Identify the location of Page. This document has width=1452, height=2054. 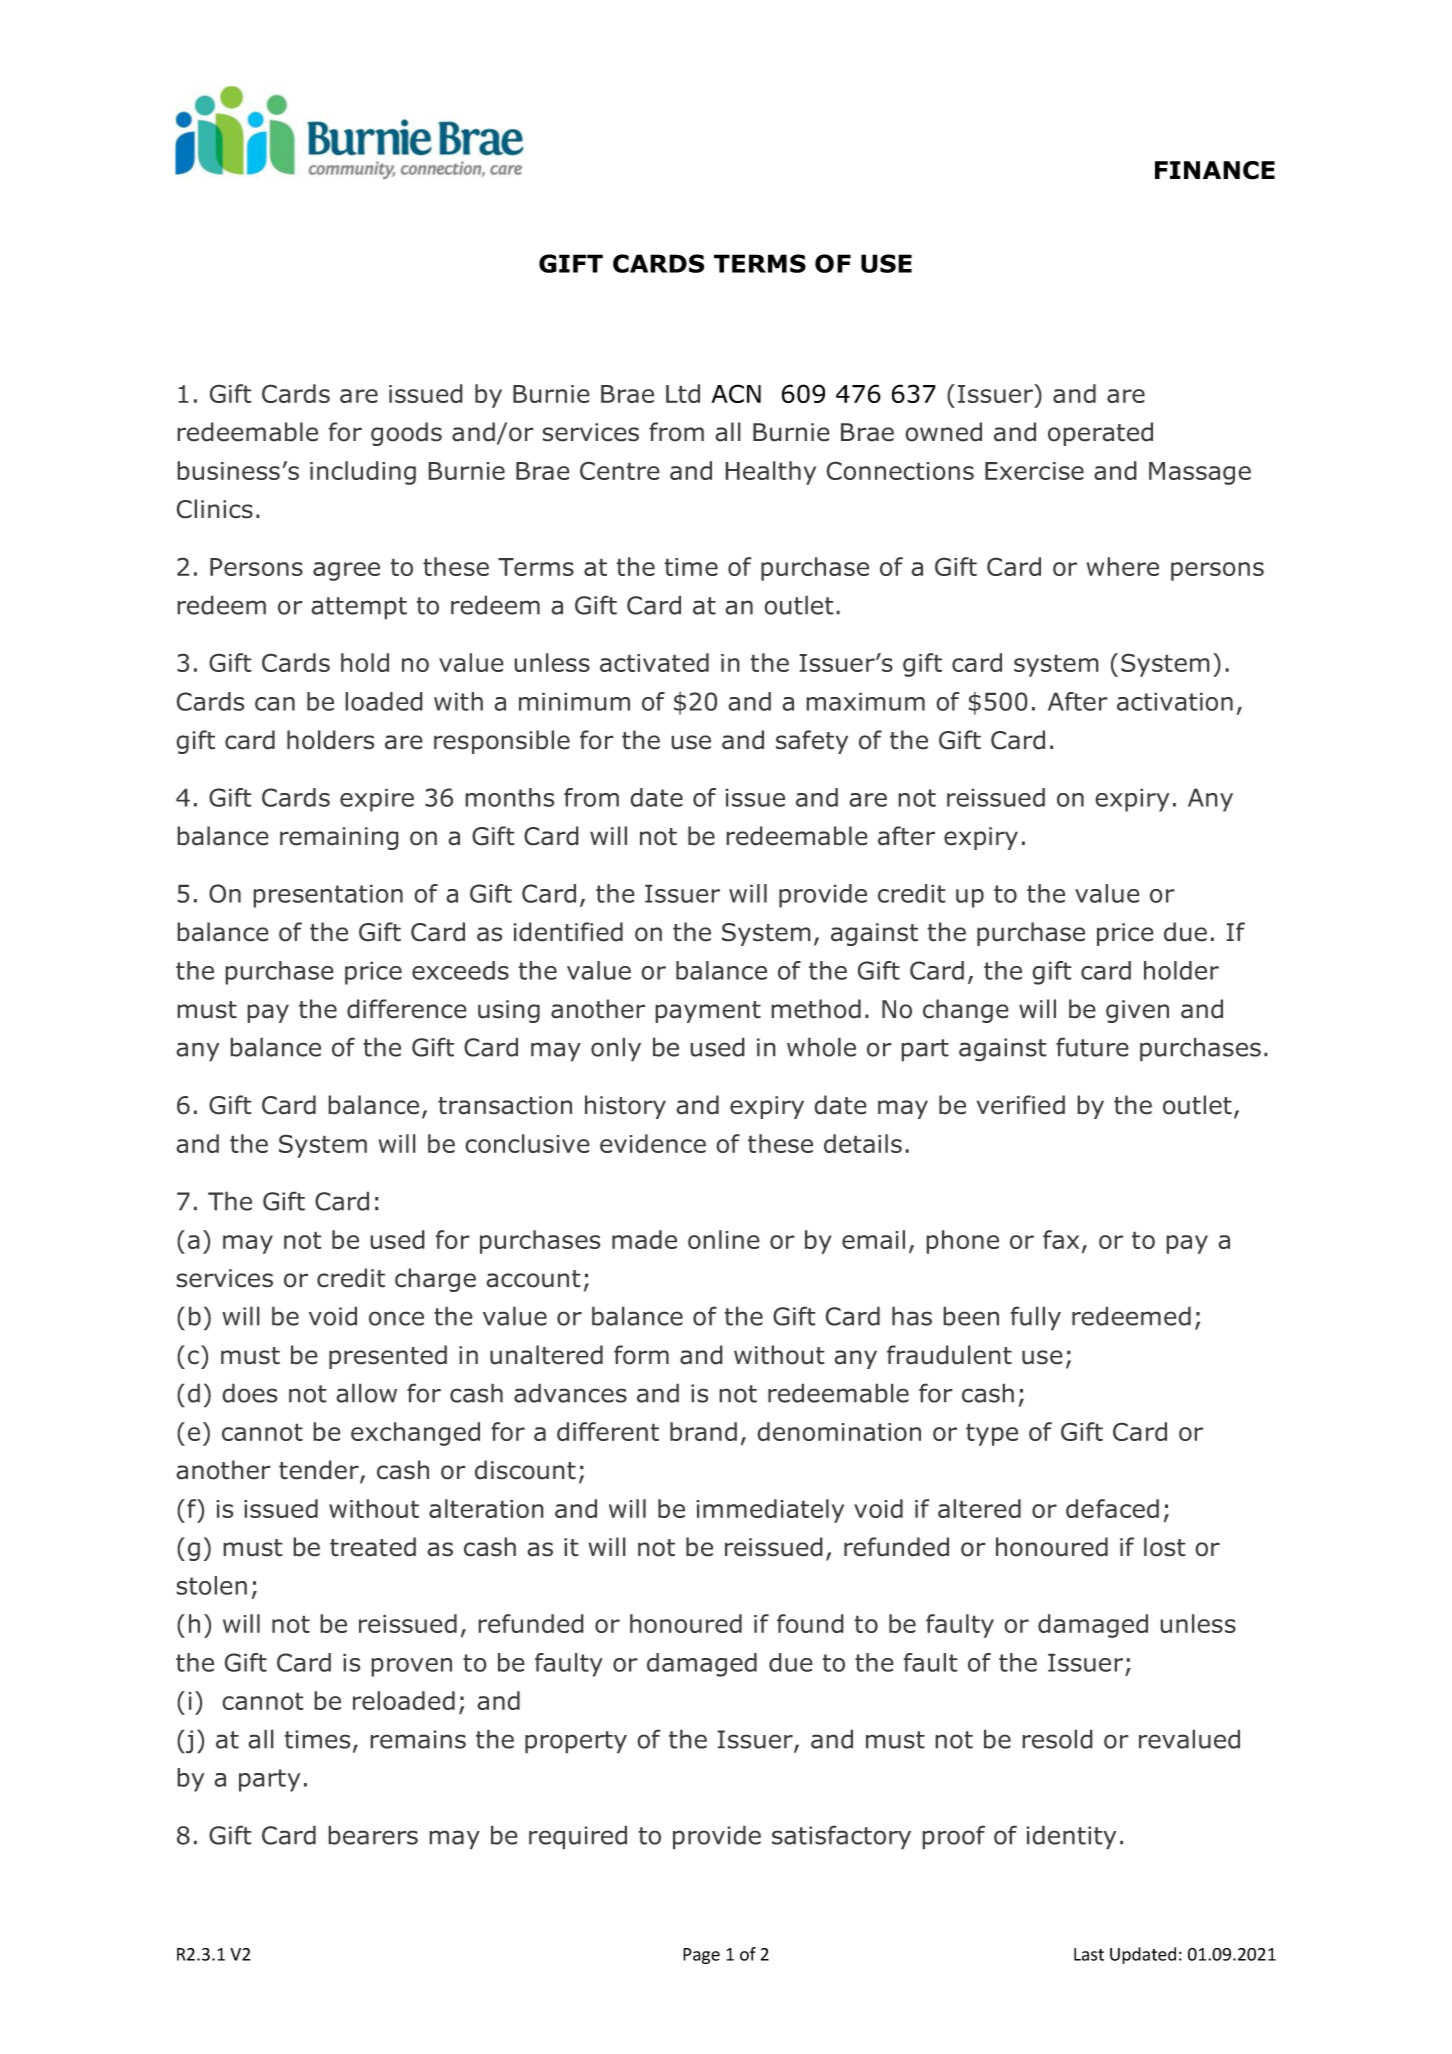
(701, 1956).
